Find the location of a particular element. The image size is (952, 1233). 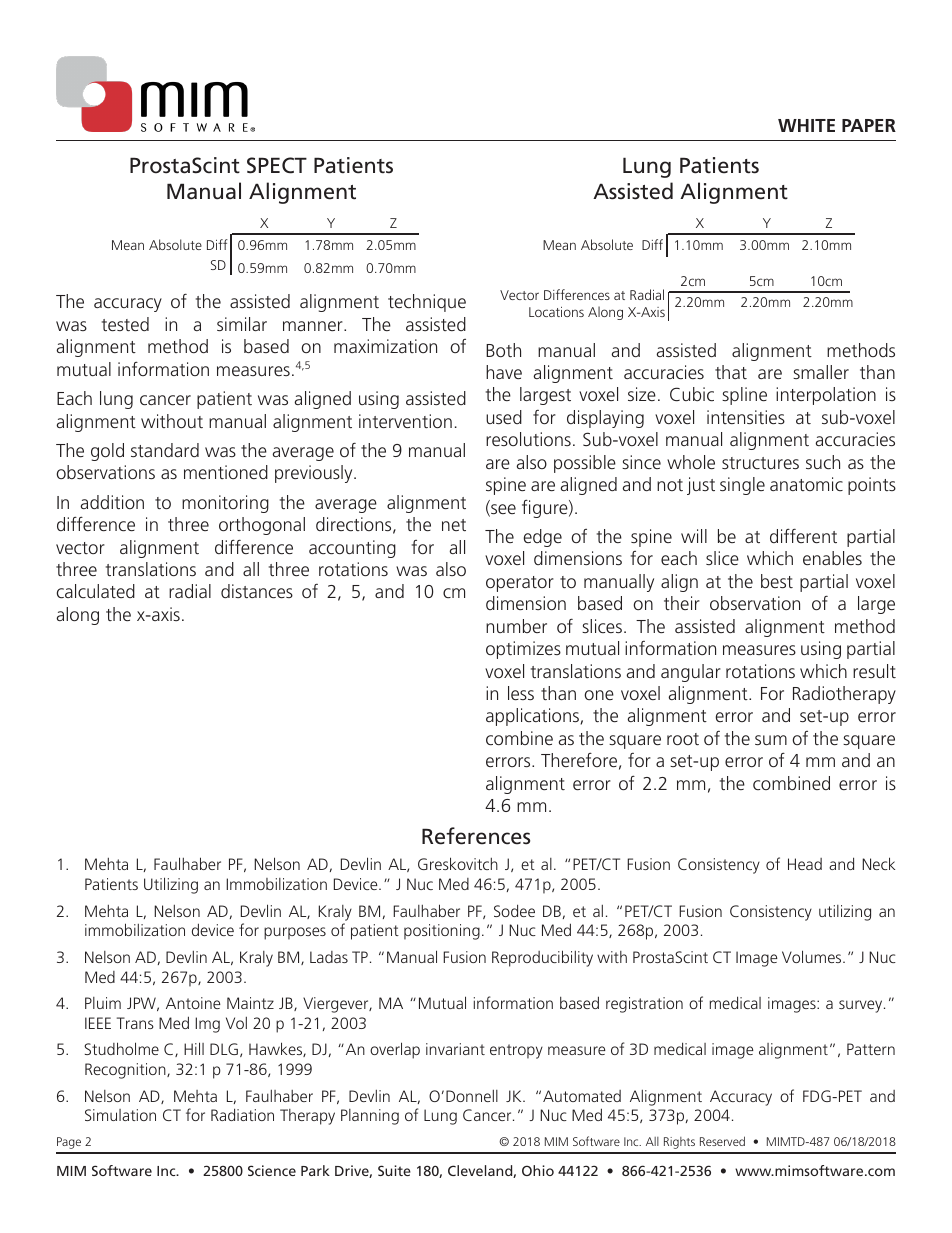

calculated is located at coordinates (96, 591).
